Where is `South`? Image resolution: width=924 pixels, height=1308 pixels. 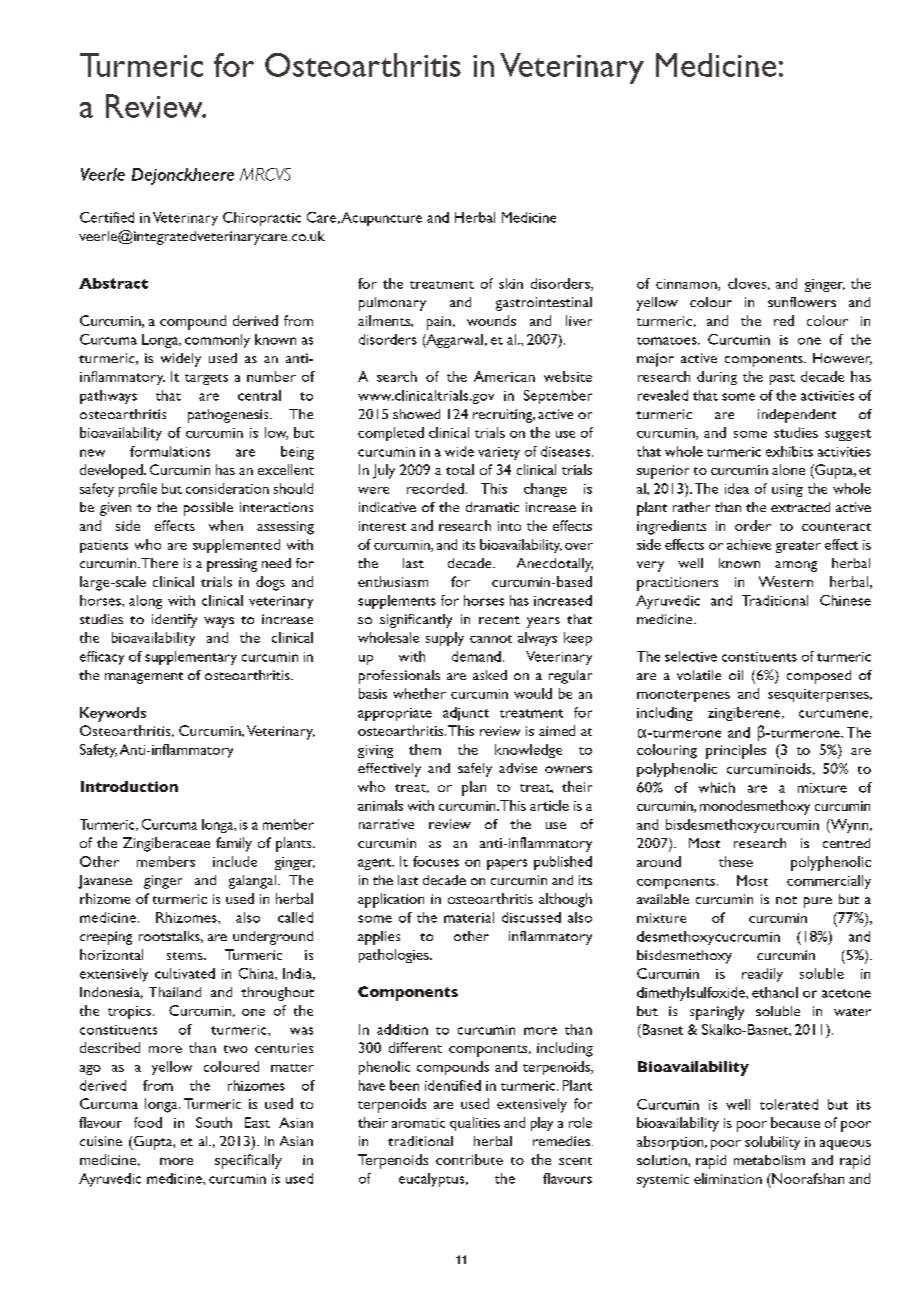 South is located at coordinates (214, 1122).
